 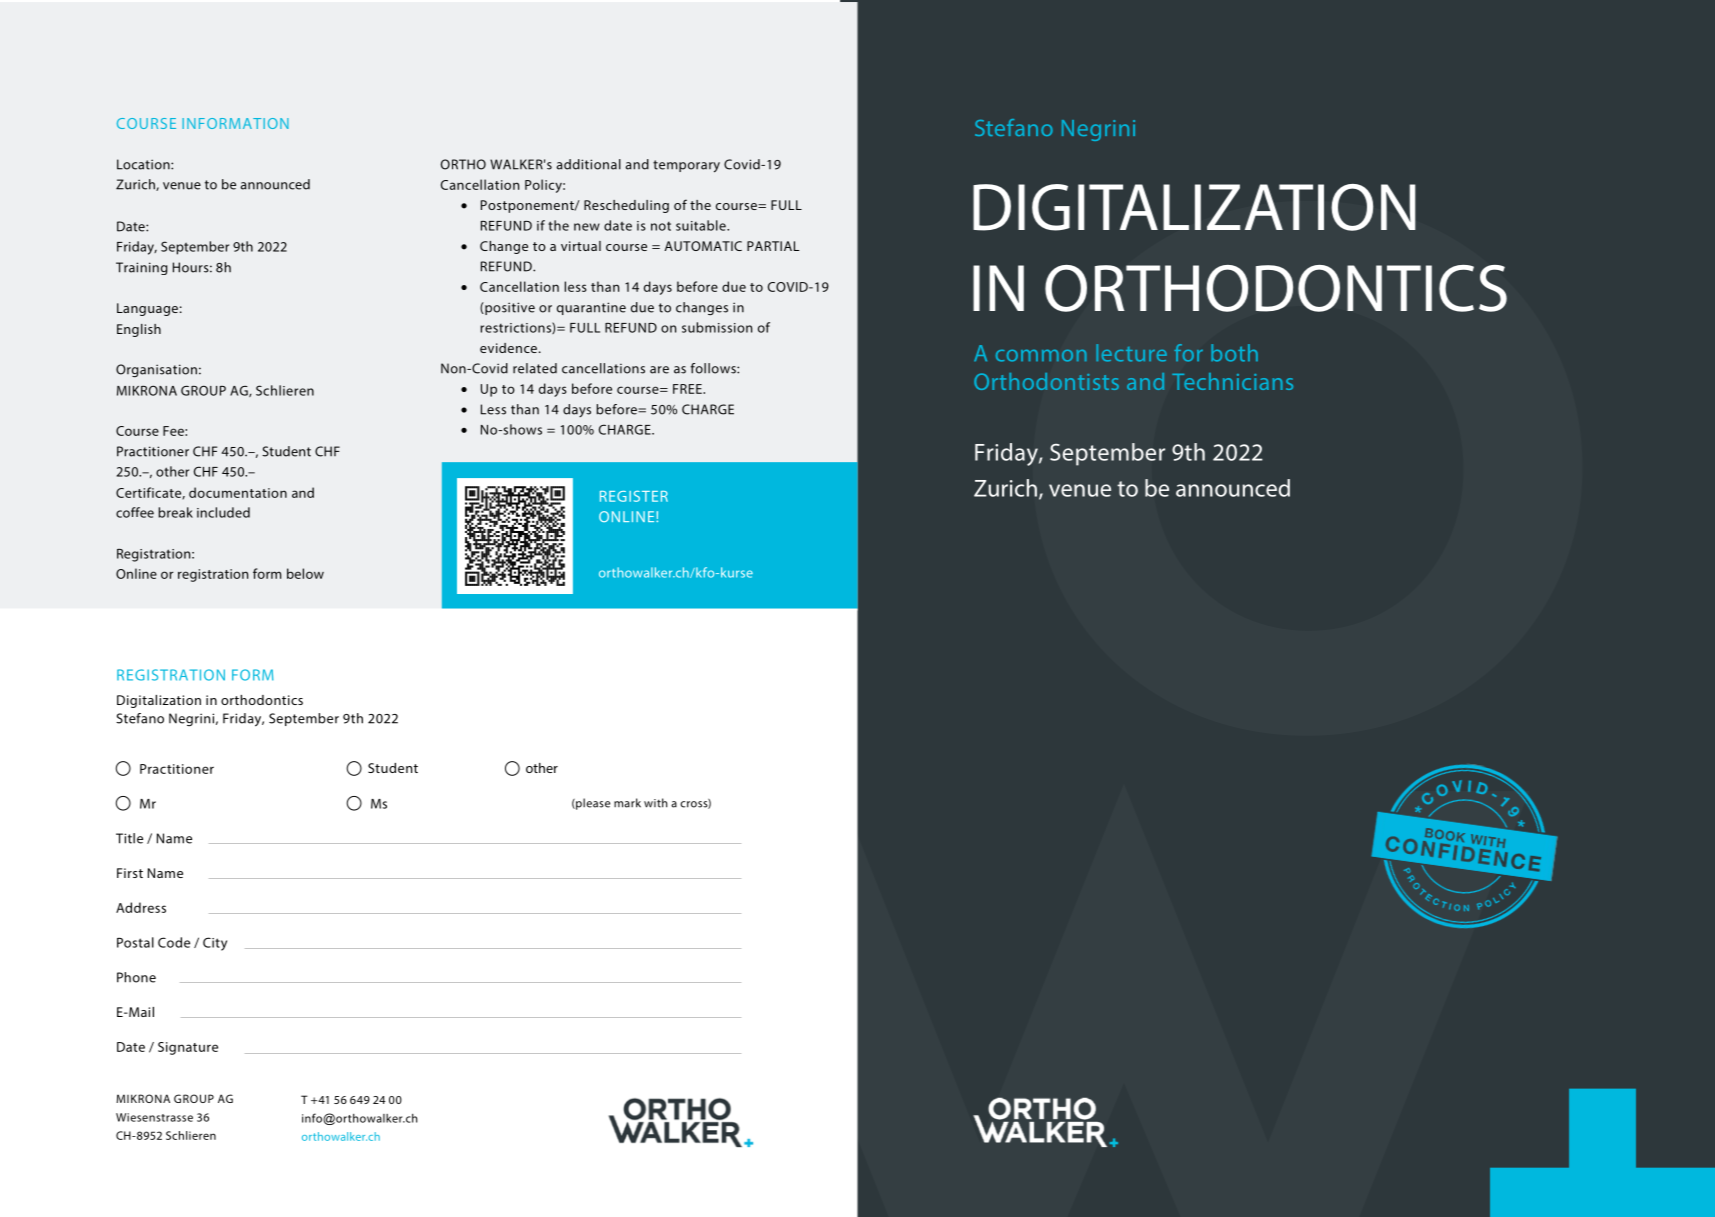 I want to click on REGISTER, so click(x=634, y=496).
